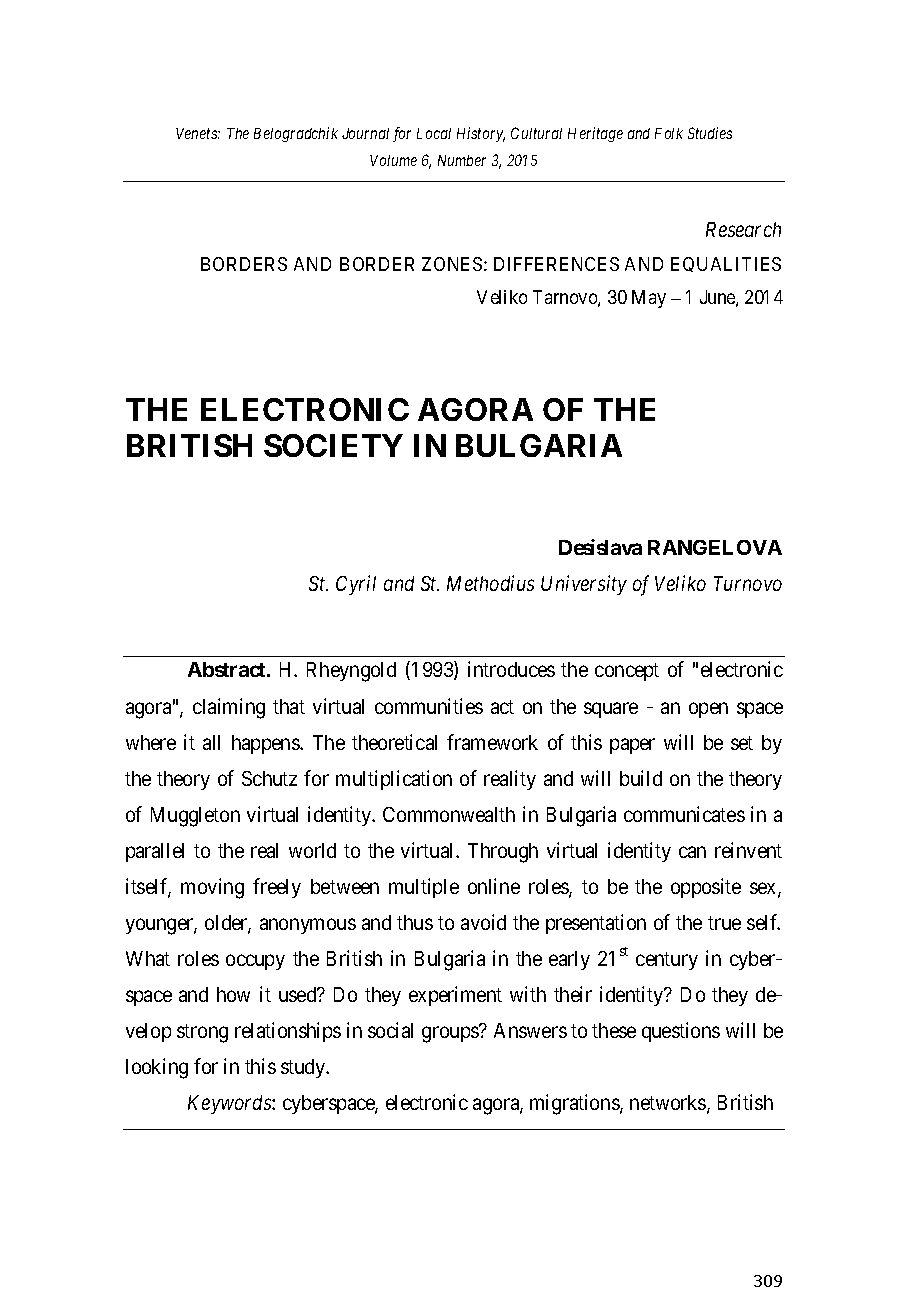 The image size is (908, 1316). Describe the element at coordinates (710, 133) in the page. I see `Studies` at that location.
